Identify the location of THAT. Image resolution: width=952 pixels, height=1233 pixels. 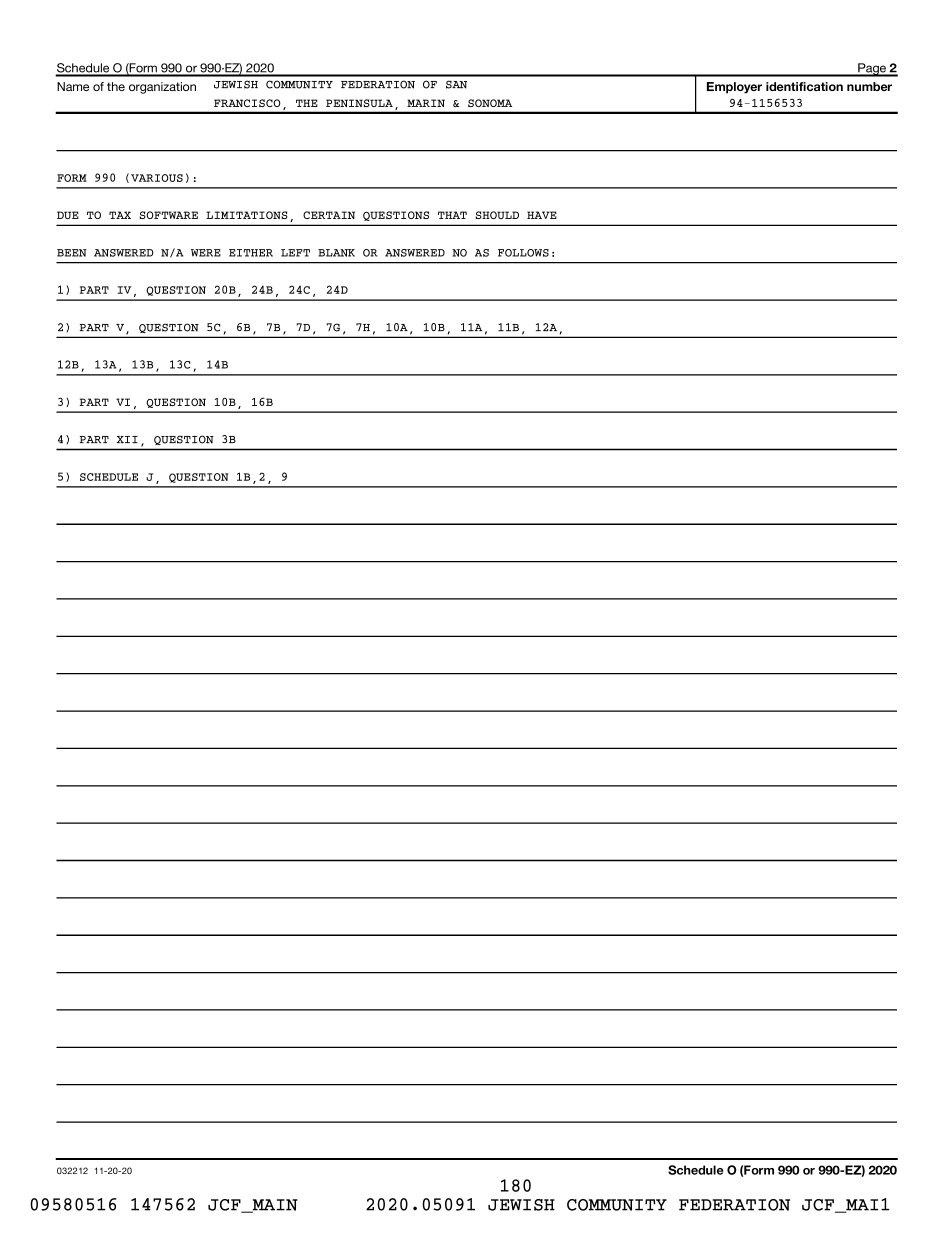
(452, 215).
